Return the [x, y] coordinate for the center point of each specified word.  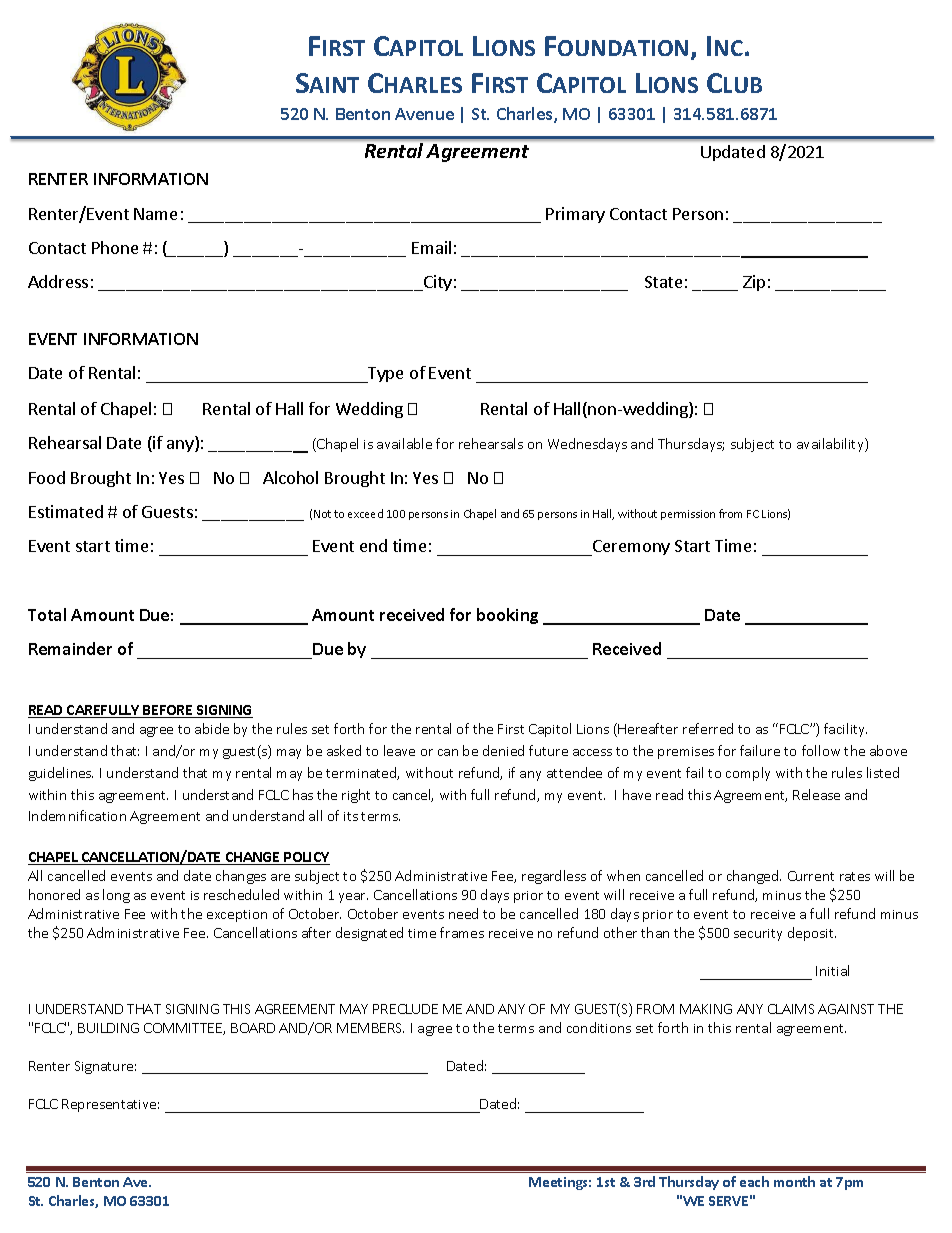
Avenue [424, 114]
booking [507, 616]
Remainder [70, 648]
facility [845, 730]
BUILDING [108, 1028]
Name [155, 214]
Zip [754, 283]
